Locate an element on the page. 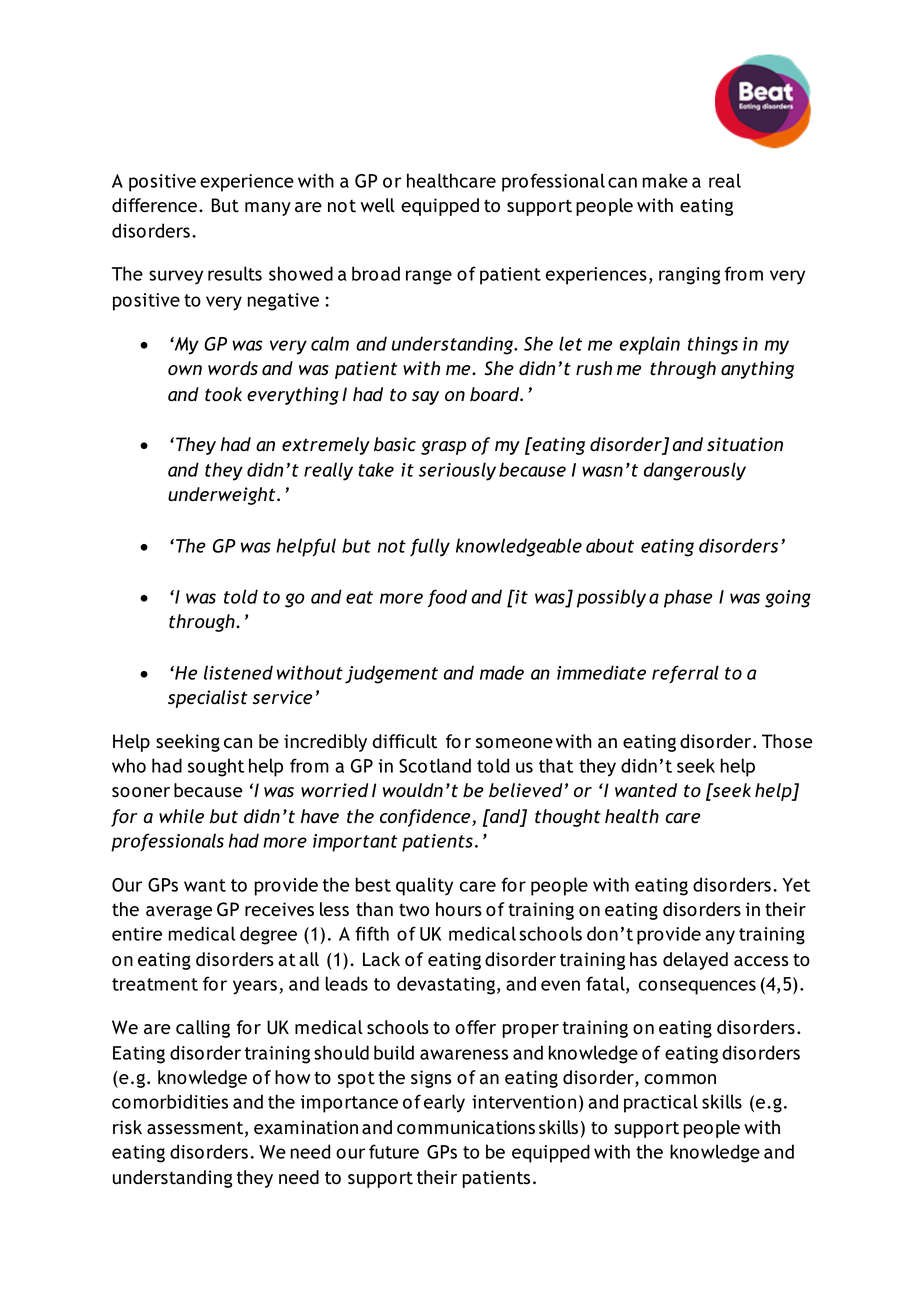 This page has width=924, height=1308. average is located at coordinates (179, 913).
